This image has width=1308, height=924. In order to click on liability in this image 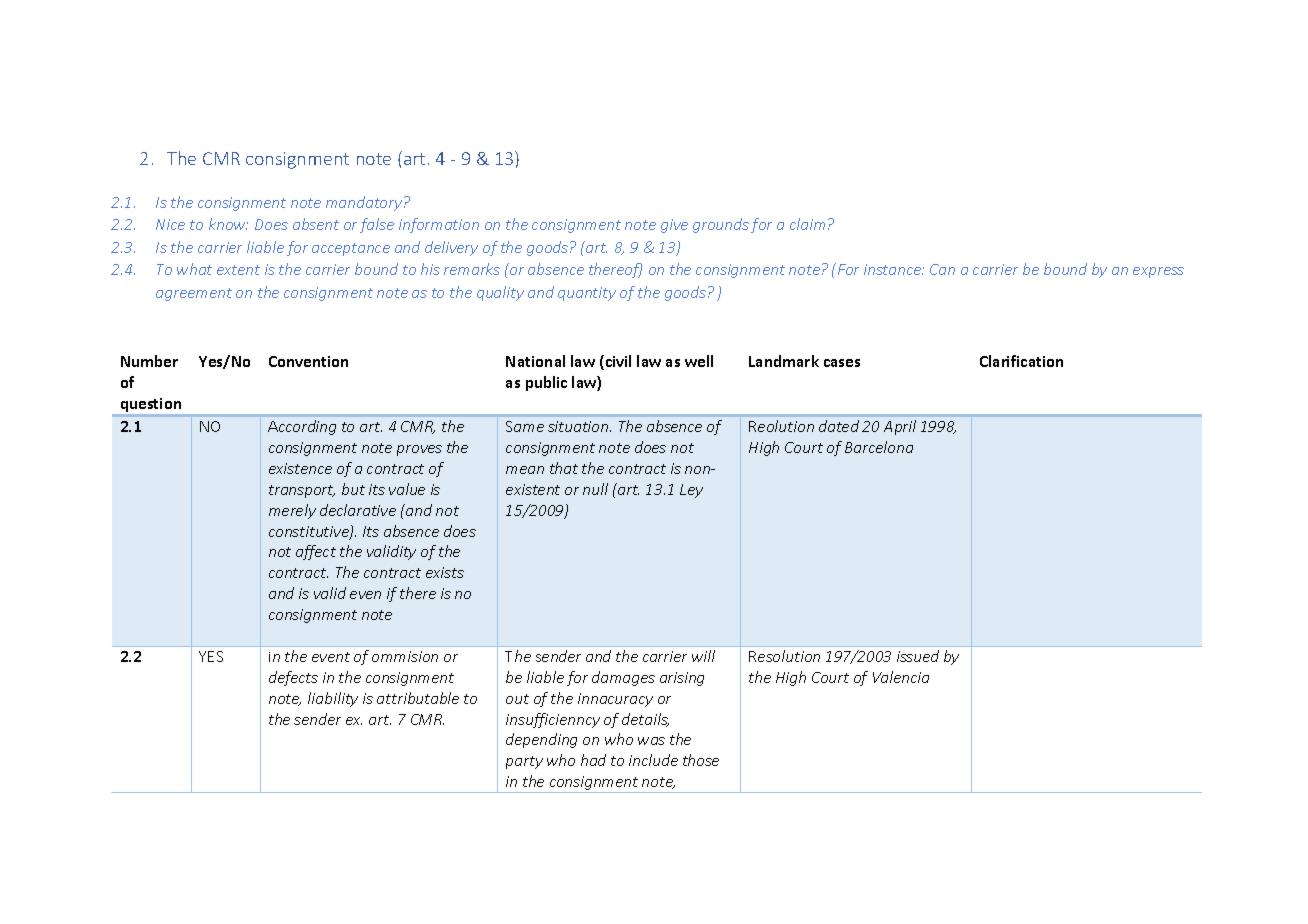, I will do `click(333, 699)`.
